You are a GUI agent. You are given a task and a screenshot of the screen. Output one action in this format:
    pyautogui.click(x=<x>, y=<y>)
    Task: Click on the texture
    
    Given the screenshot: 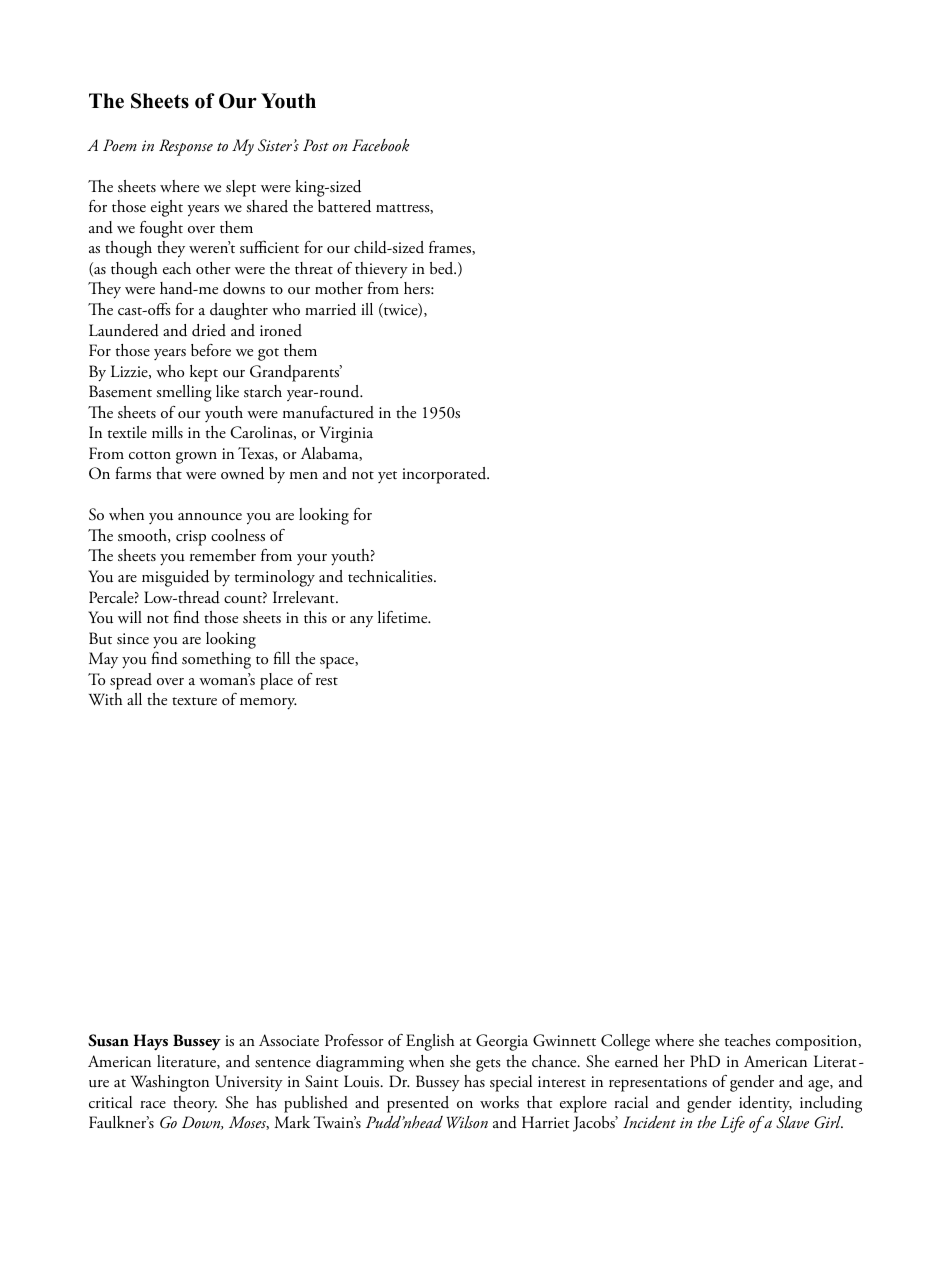 What is the action you would take?
    pyautogui.click(x=194, y=701)
